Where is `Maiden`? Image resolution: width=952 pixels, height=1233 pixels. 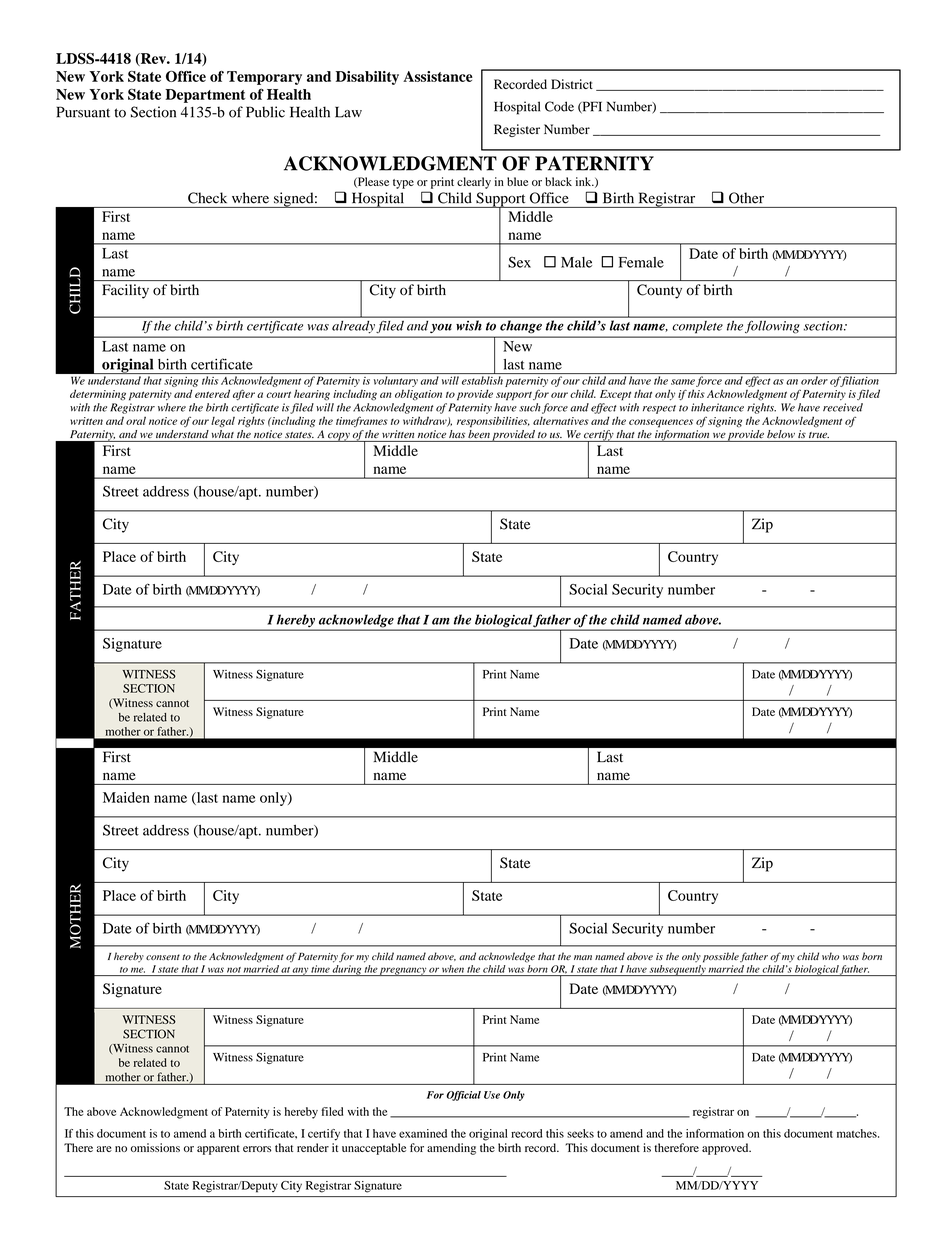 Maiden is located at coordinates (126, 797).
